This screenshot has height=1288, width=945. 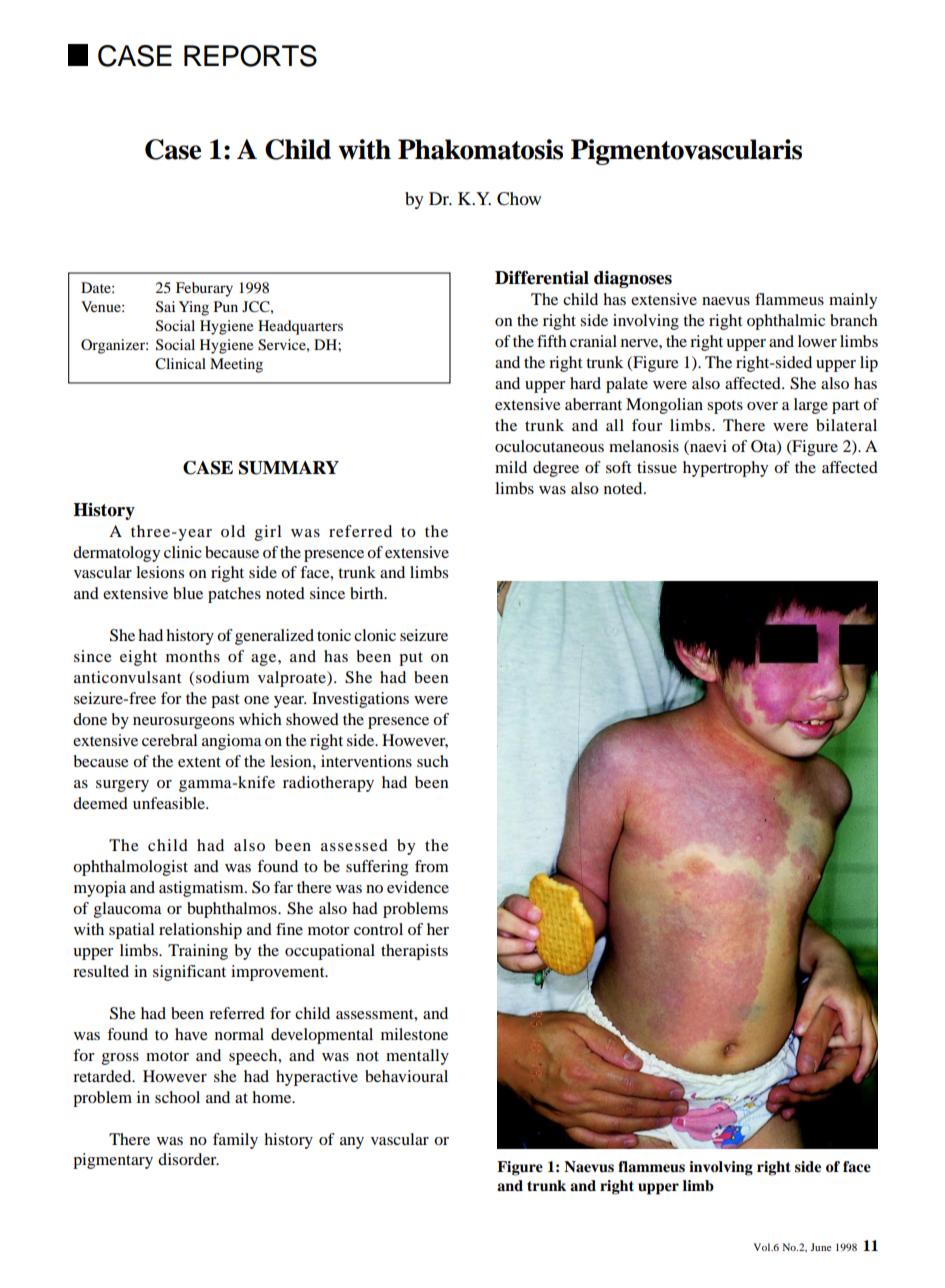 What do you see at coordinates (411, 659) in the screenshot?
I see `put` at bounding box center [411, 659].
